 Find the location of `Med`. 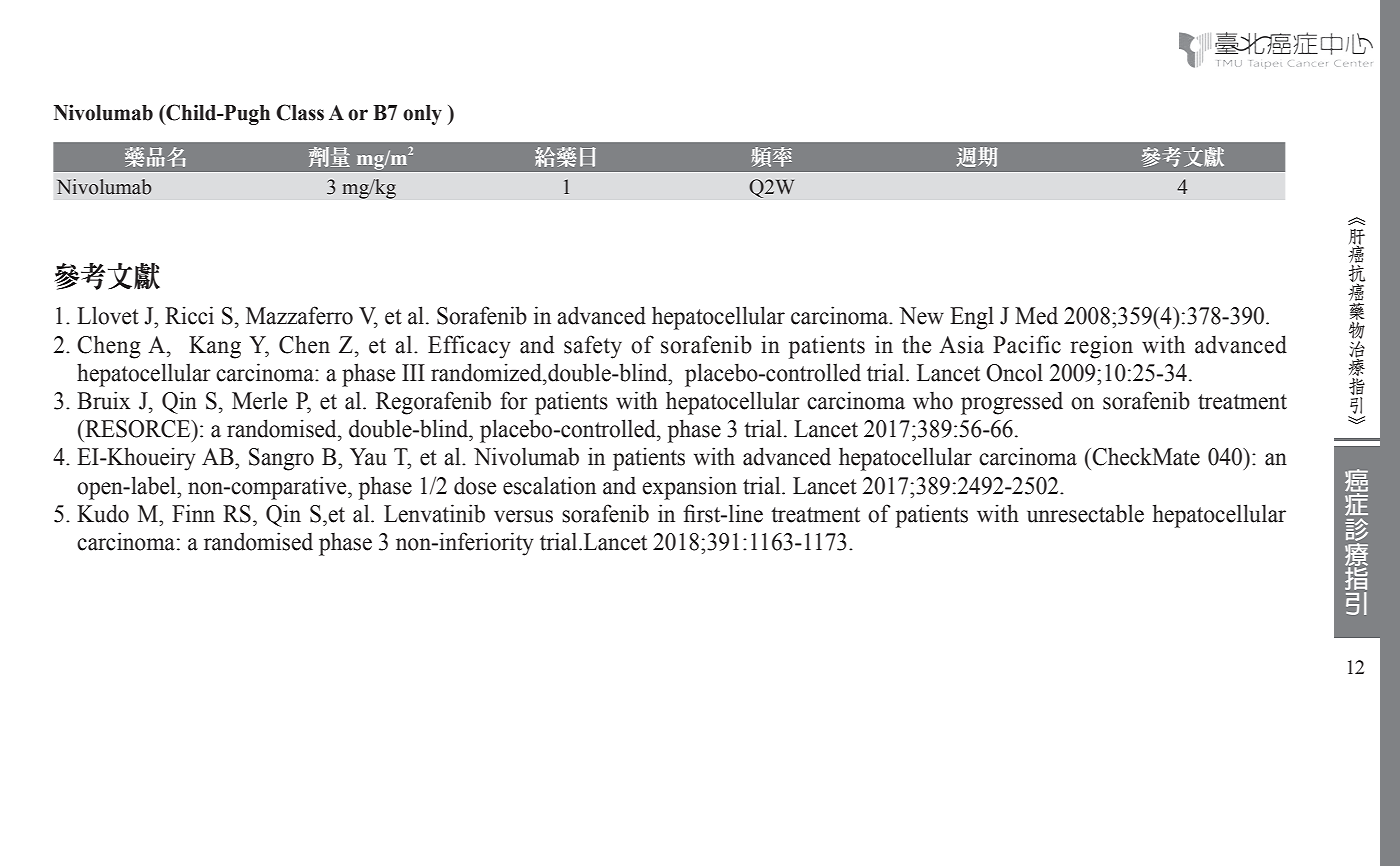

Med is located at coordinates (1036, 315).
